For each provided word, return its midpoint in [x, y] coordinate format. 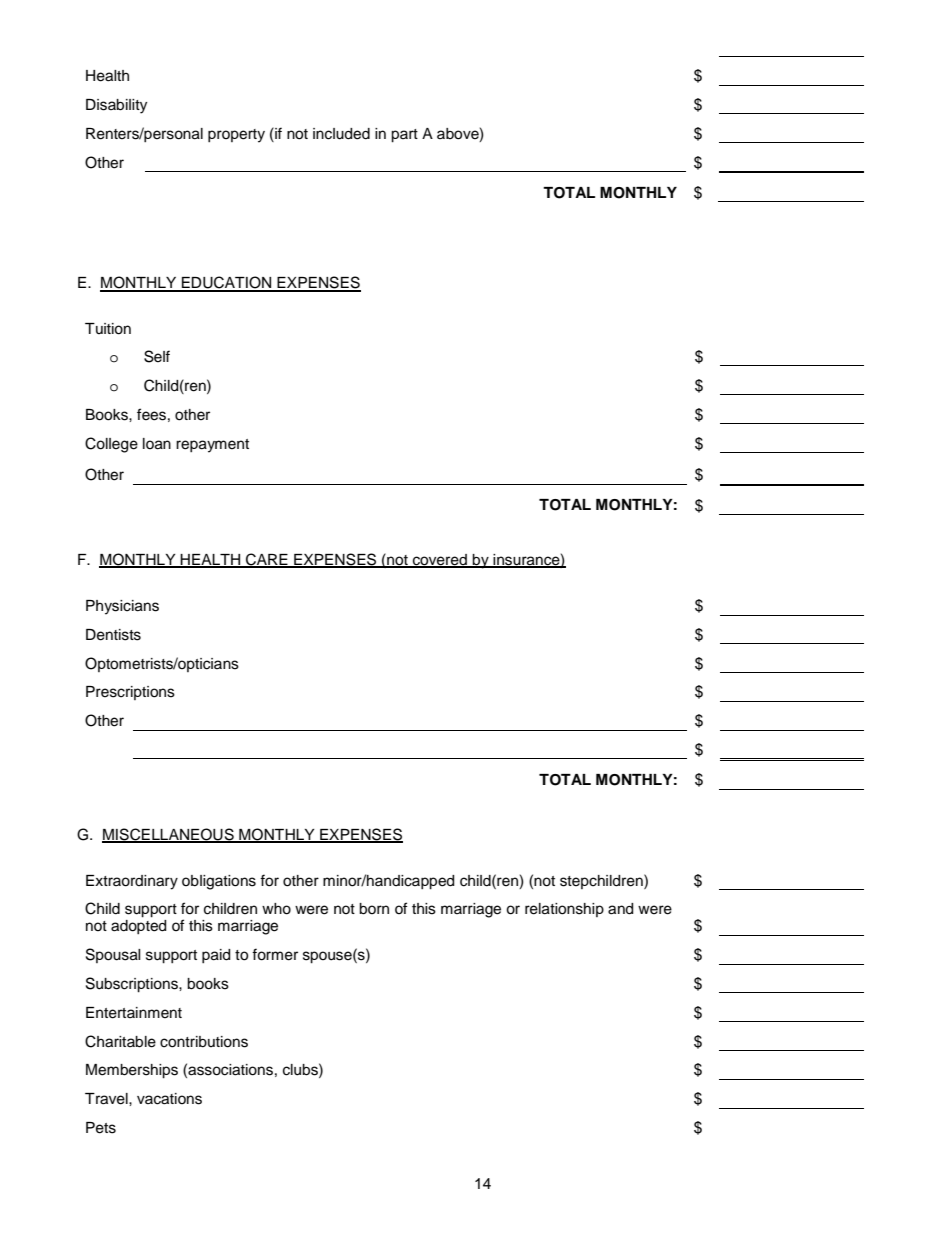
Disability [116, 106]
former [275, 954]
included [341, 134]
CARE [267, 560]
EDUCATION [227, 283]
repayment [212, 446]
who [276, 909]
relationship [564, 910]
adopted [138, 927]
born [374, 909]
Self [157, 356]
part [404, 136]
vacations [169, 1099]
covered [439, 561]
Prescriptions [130, 693]
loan [157, 444]
